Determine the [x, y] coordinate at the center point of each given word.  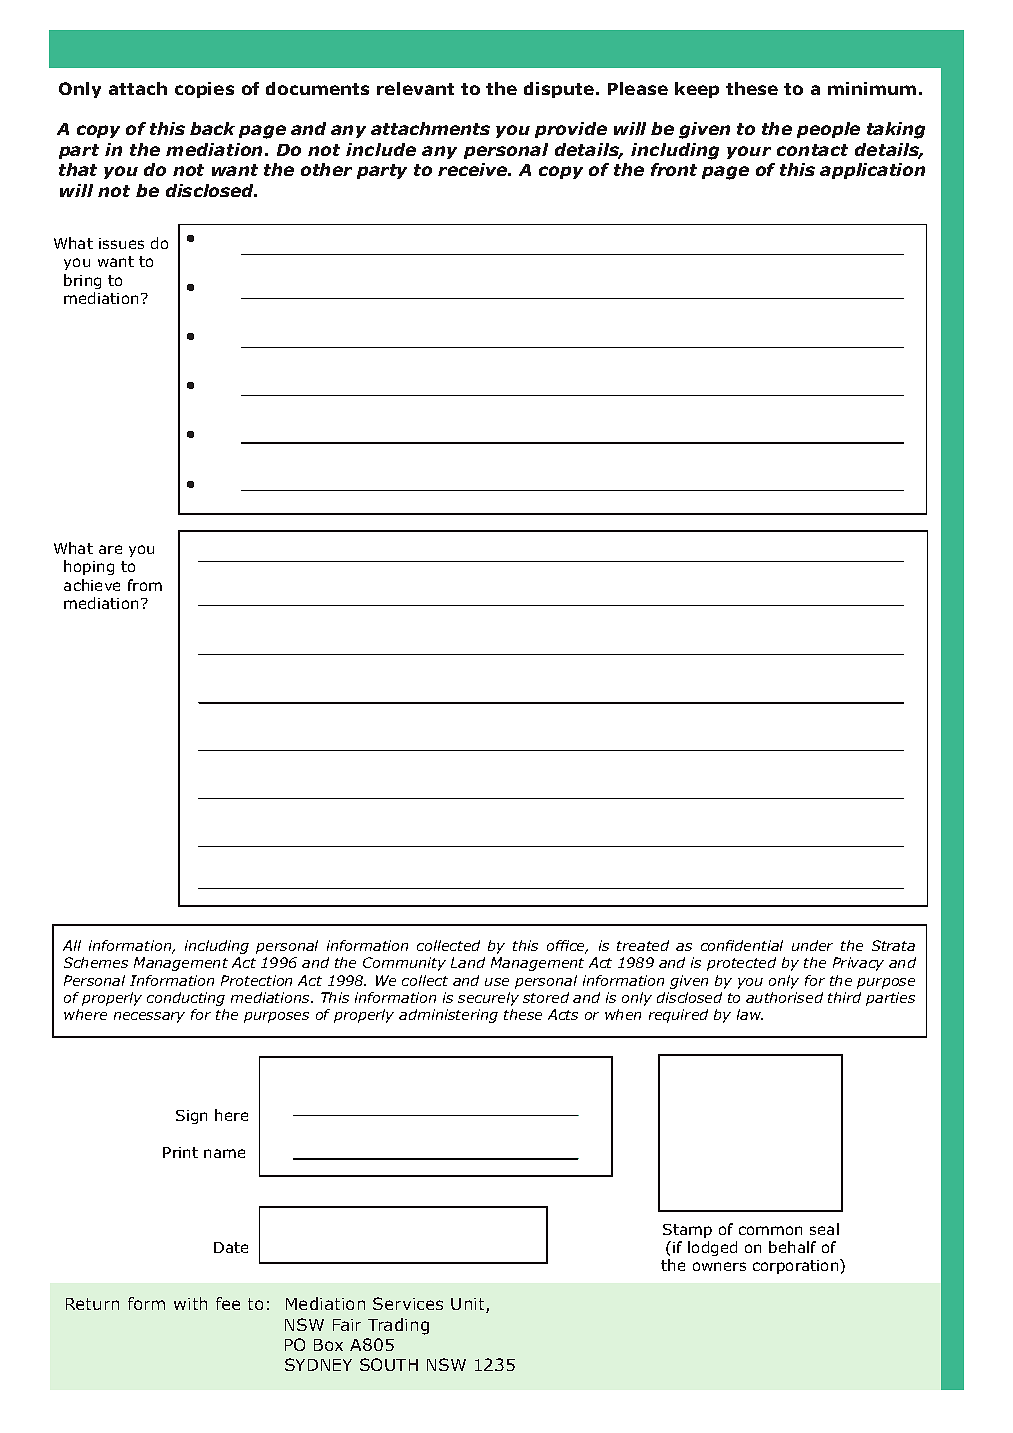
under [812, 945]
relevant [415, 88]
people [828, 130]
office [567, 947]
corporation [797, 1266]
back [212, 128]
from [145, 585]
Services [408, 1303]
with [190, 1303]
